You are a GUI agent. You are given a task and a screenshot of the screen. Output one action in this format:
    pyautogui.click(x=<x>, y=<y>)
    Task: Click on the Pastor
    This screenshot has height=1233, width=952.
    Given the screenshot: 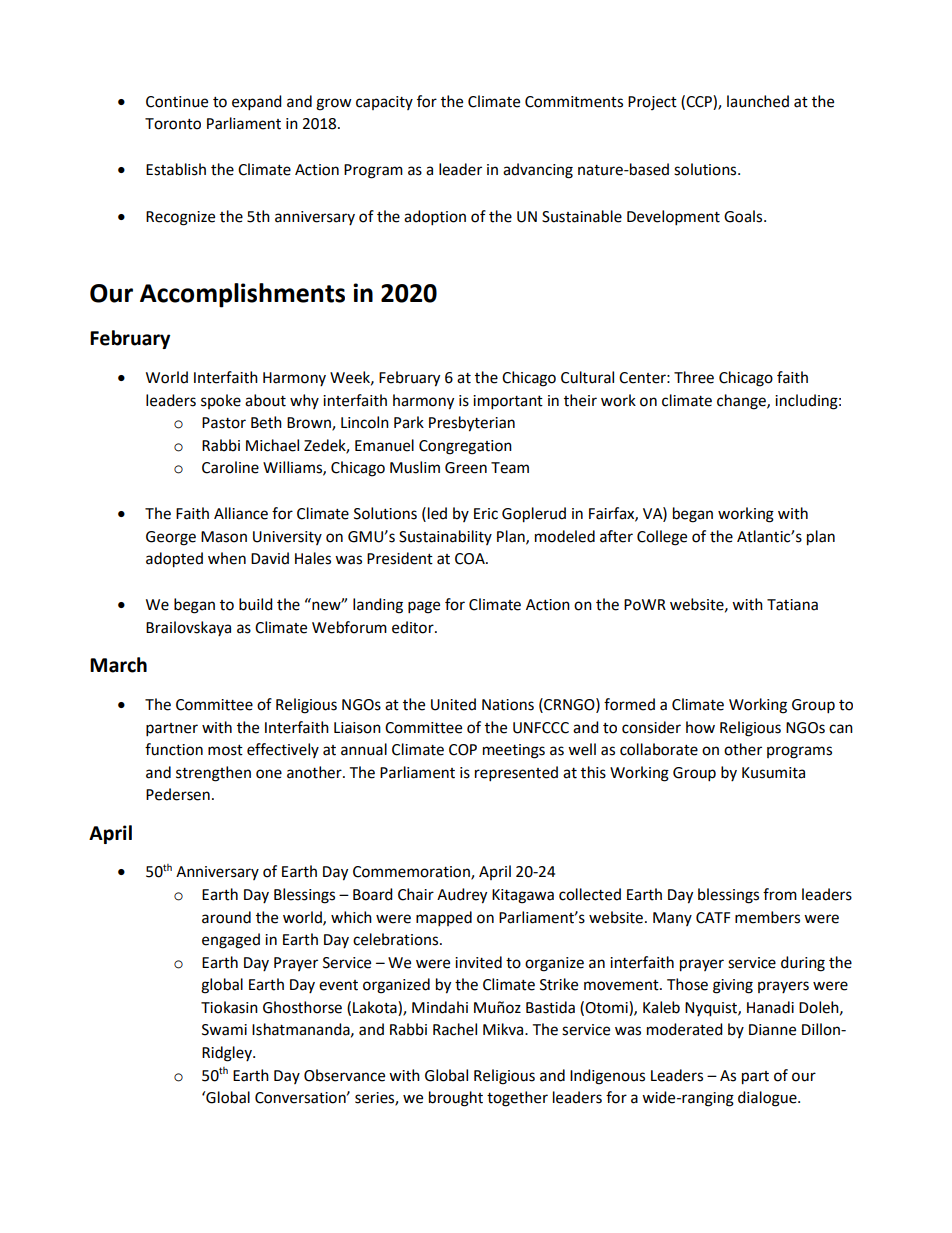 What is the action you would take?
    pyautogui.click(x=224, y=423)
